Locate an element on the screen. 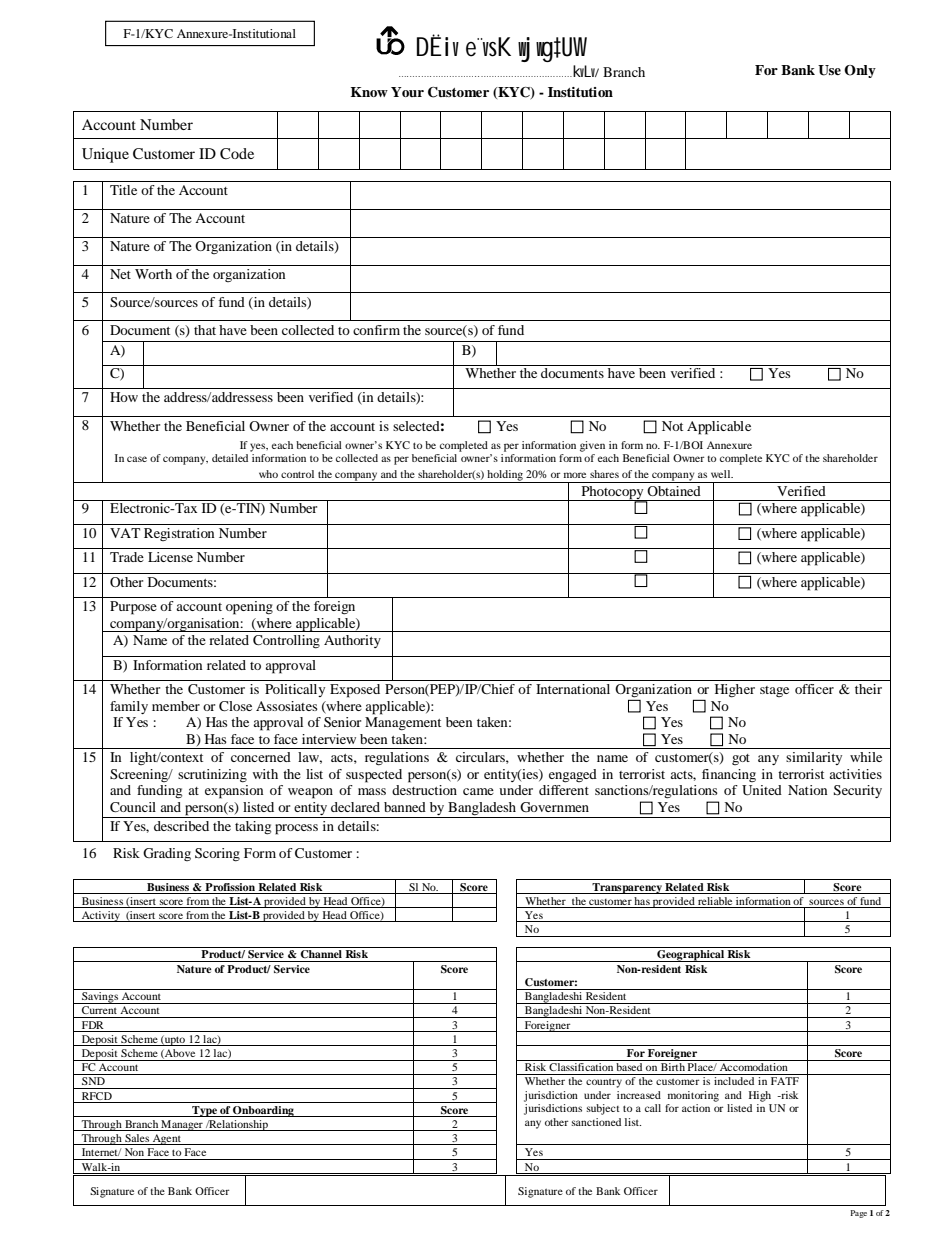  confirm is located at coordinates (376, 330).
